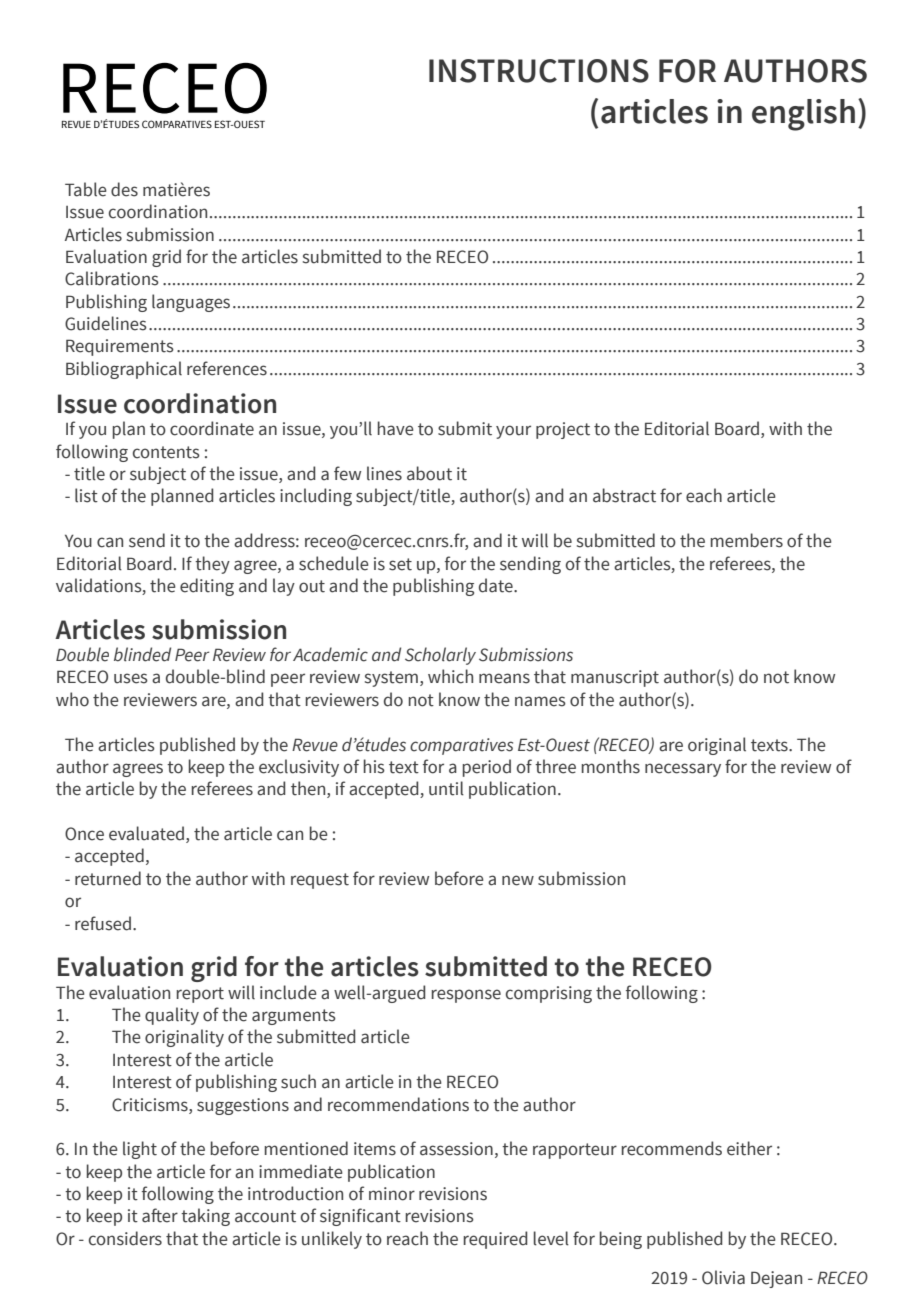 Image resolution: width=924 pixels, height=1308 pixels. Describe the element at coordinates (803, 115) in the screenshot. I see `english` at that location.
